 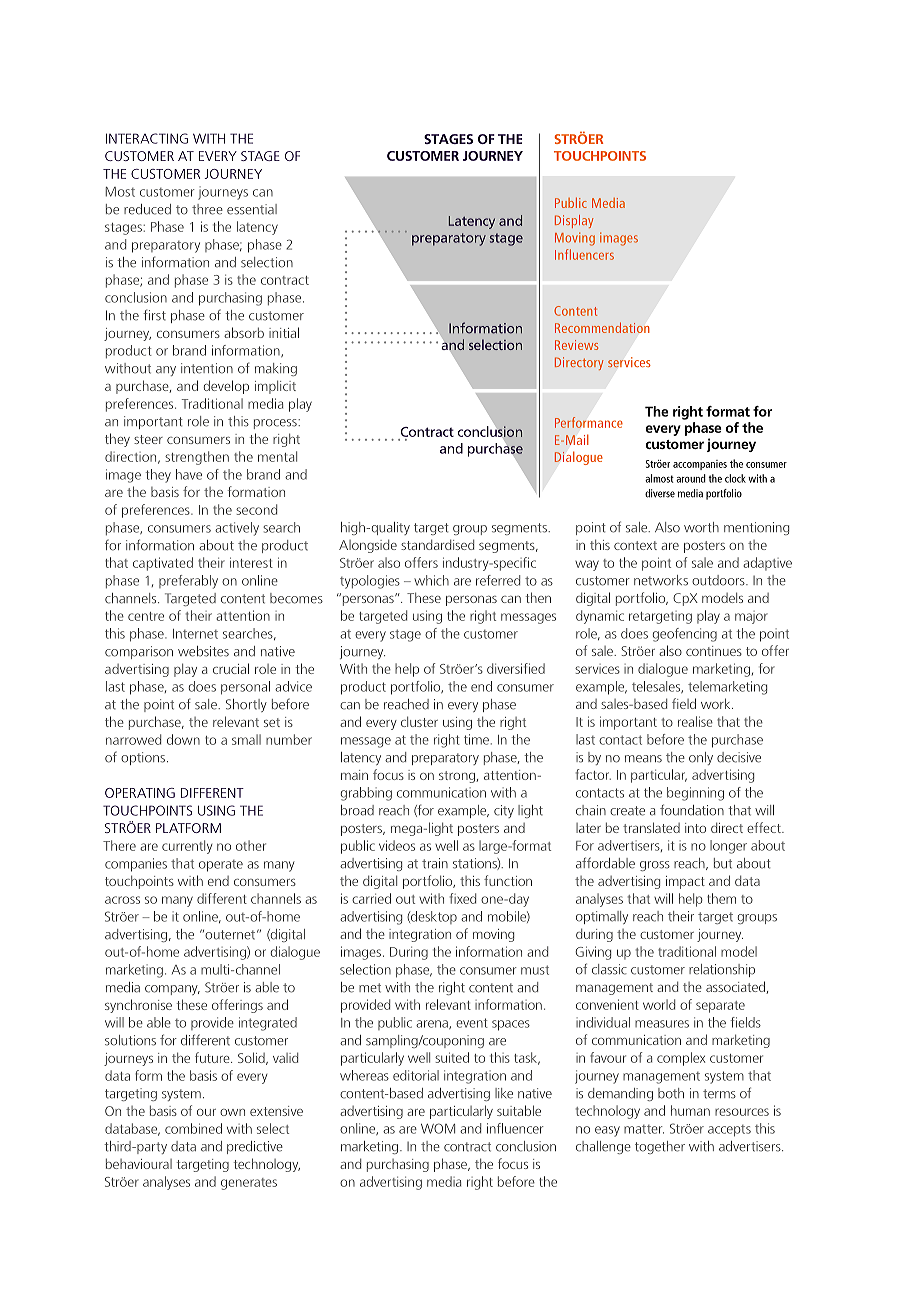 What do you see at coordinates (193, 1128) in the image?
I see `combined` at bounding box center [193, 1128].
